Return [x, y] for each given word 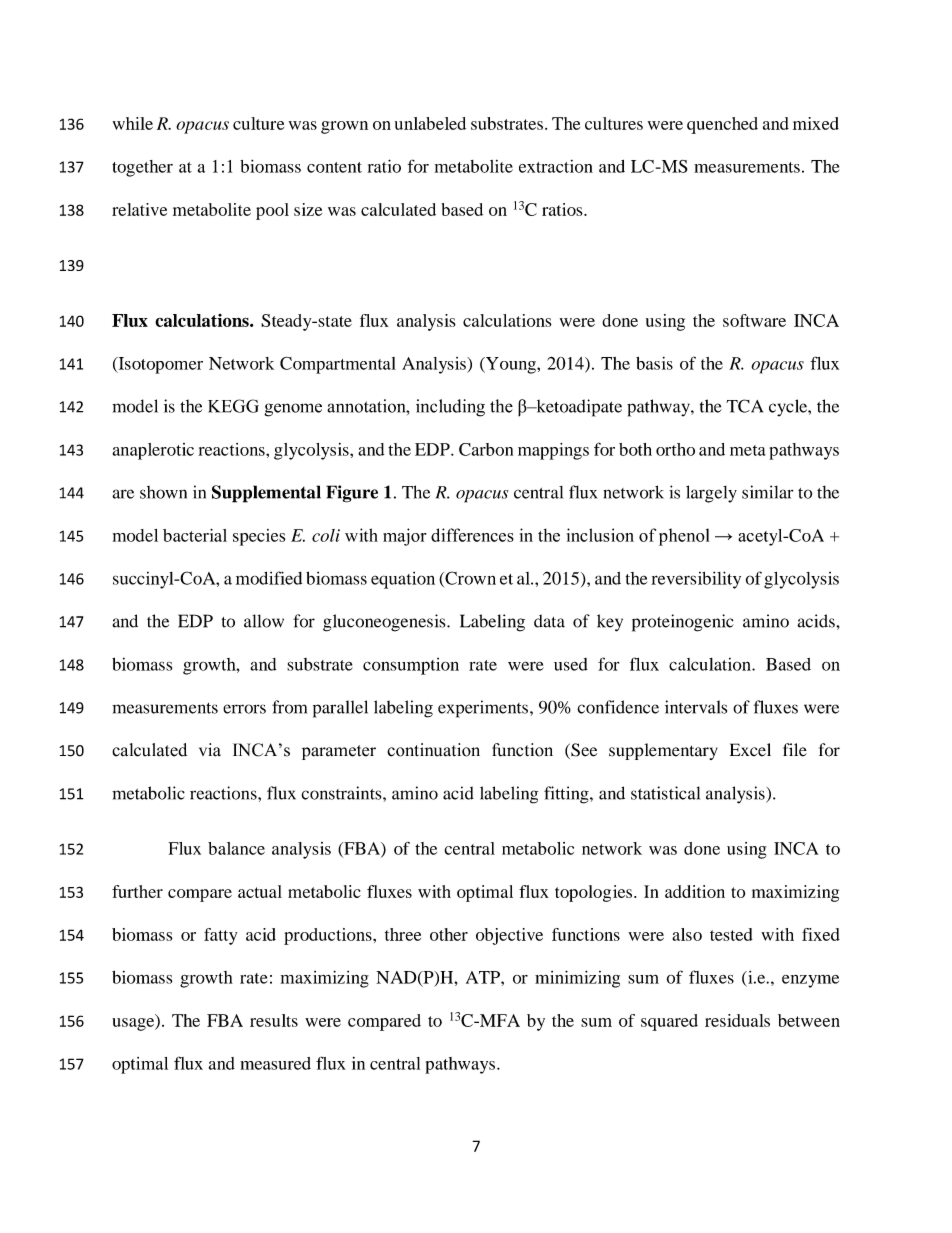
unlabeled [430, 123]
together [142, 168]
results [274, 1020]
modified [269, 578]
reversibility [696, 580]
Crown [469, 579]
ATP [484, 977]
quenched [722, 125]
